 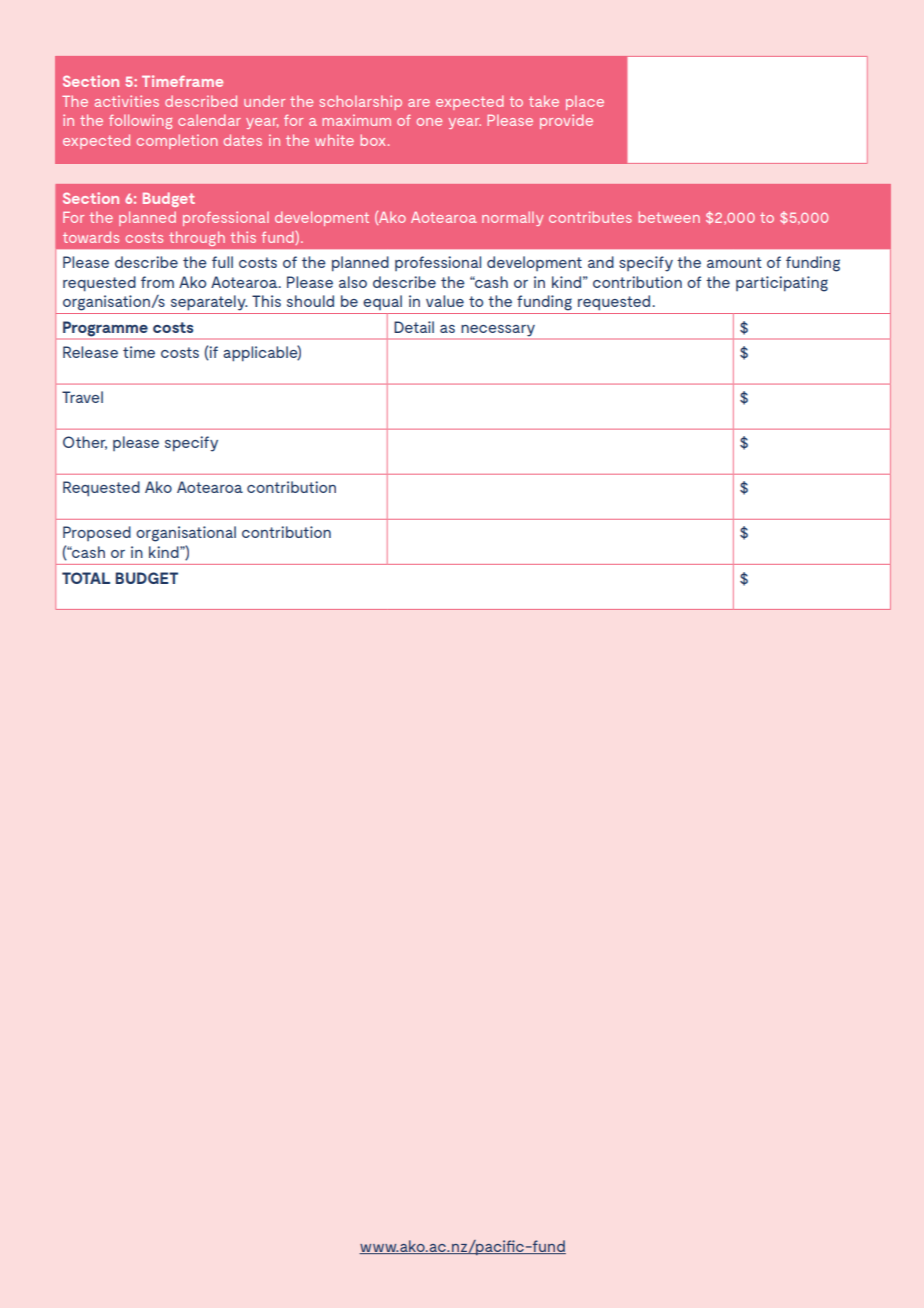 What do you see at coordinates (414, 327) in the screenshot?
I see `Detail` at bounding box center [414, 327].
